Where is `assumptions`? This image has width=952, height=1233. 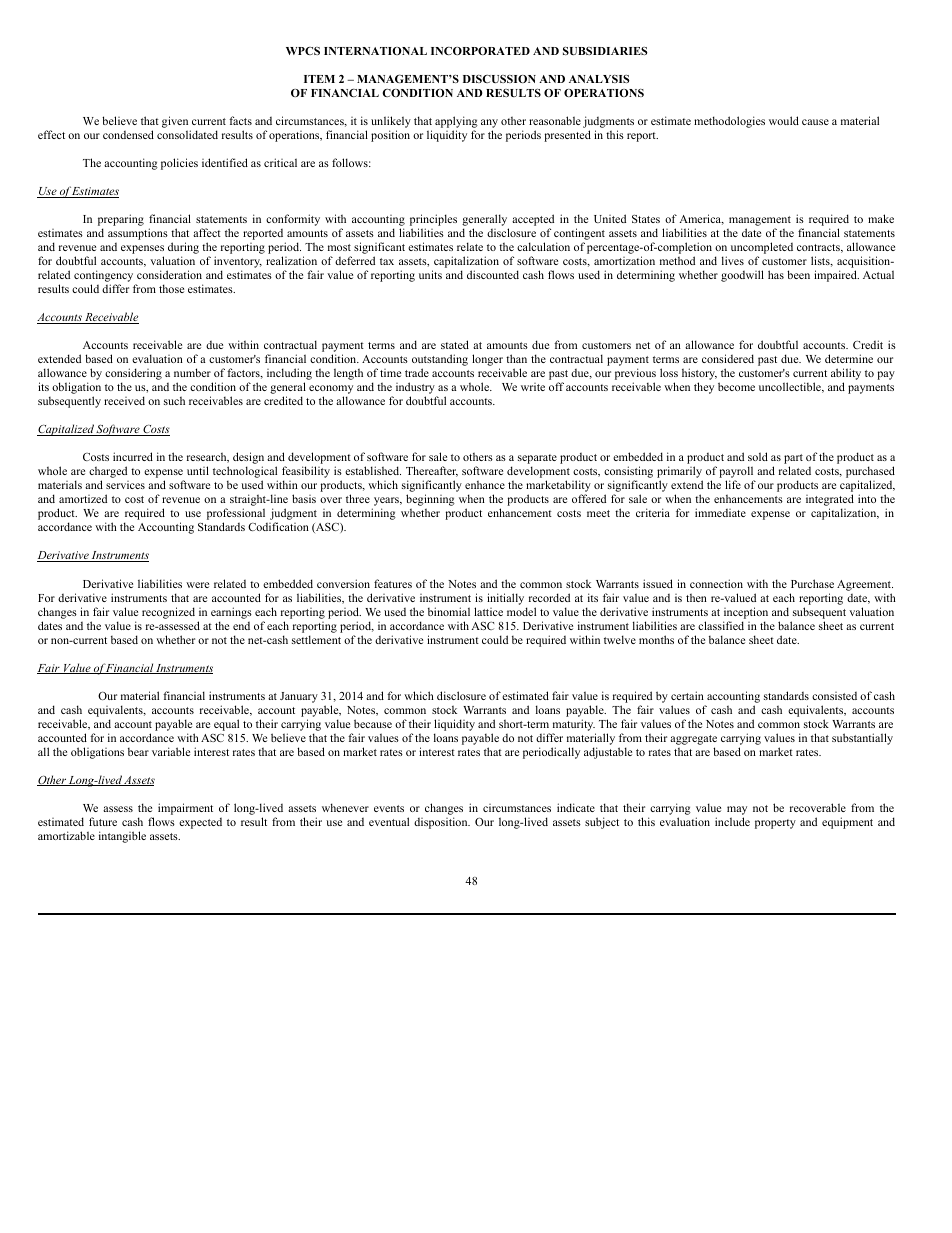 assumptions is located at coordinates (138, 234).
